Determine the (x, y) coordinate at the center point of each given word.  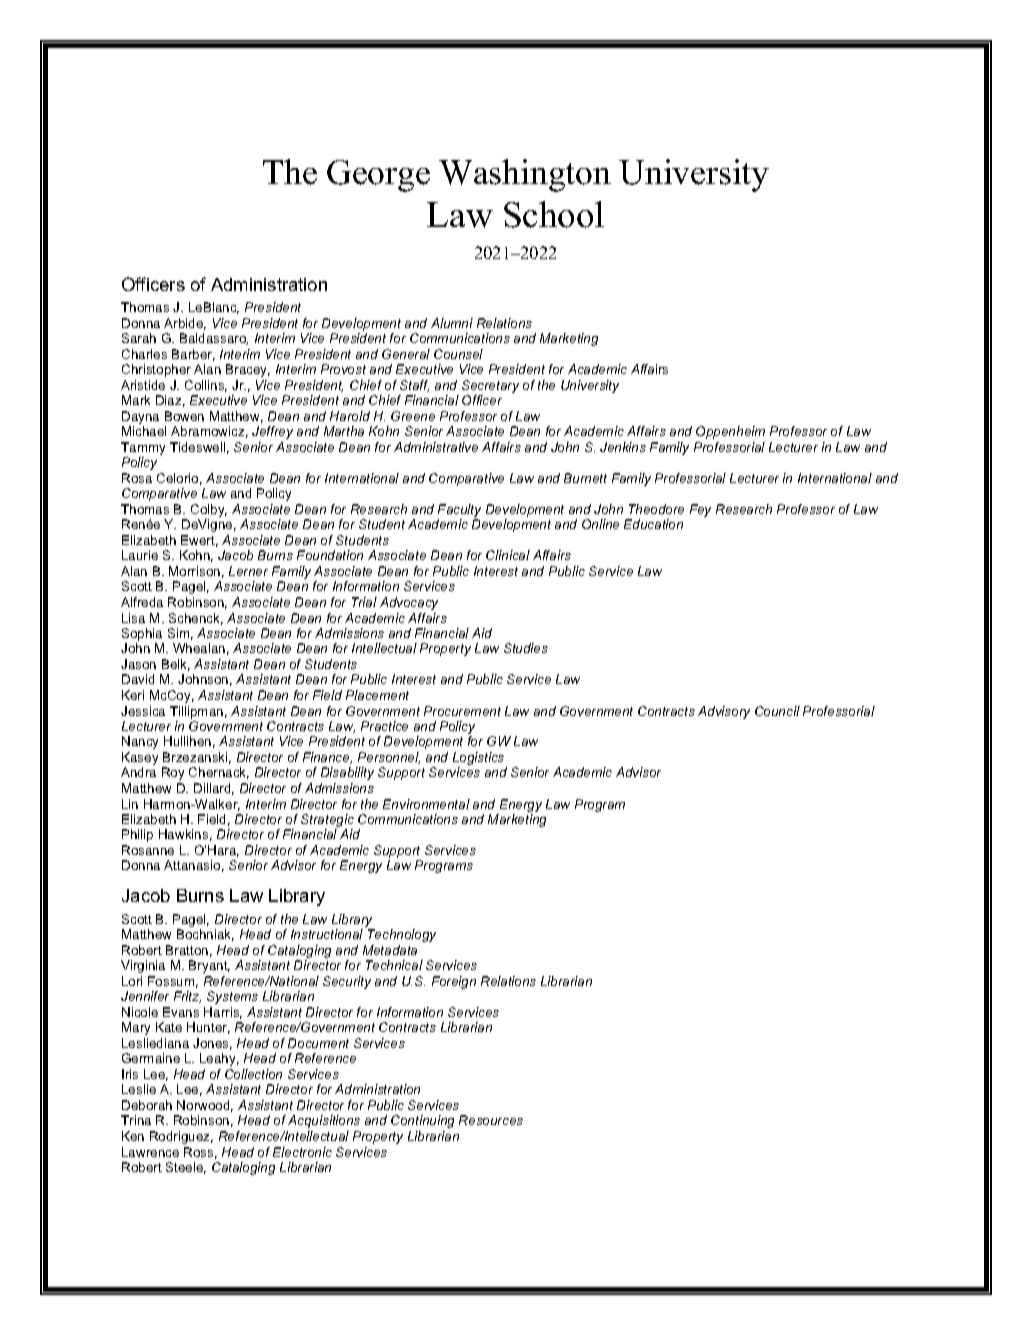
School (554, 214)
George (378, 176)
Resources (491, 1120)
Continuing (422, 1121)
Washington (525, 175)
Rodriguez (181, 1137)
